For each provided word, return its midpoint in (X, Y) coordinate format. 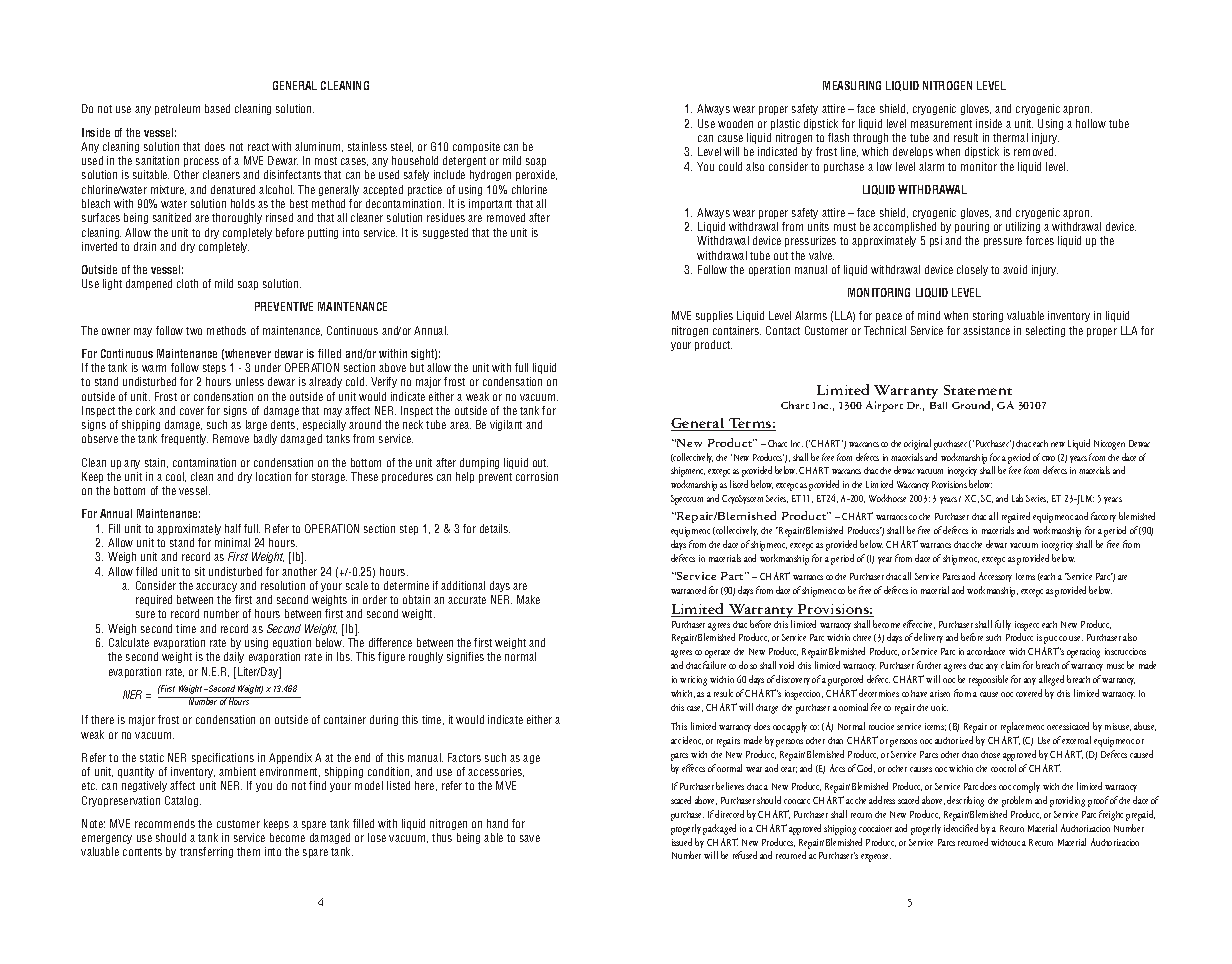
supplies (714, 316)
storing (988, 316)
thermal (1010, 137)
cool (176, 477)
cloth (187, 283)
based (217, 108)
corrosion (537, 476)
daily (234, 657)
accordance (986, 651)
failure (714, 665)
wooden (735, 123)
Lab (1017, 498)
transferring (206, 852)
